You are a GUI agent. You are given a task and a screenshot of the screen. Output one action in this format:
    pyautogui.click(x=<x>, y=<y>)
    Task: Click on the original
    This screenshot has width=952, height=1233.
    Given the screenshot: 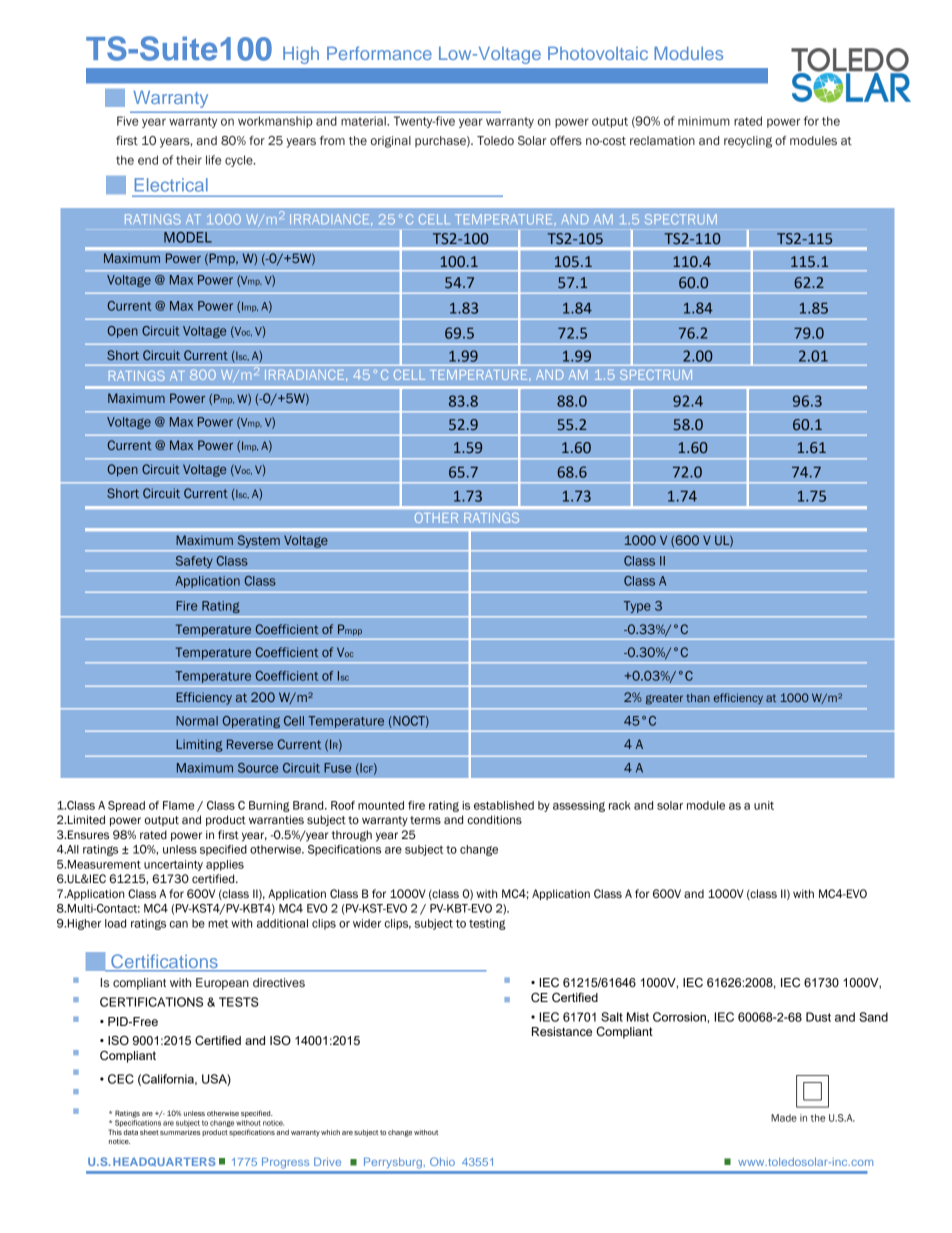 What is the action you would take?
    pyautogui.click(x=391, y=142)
